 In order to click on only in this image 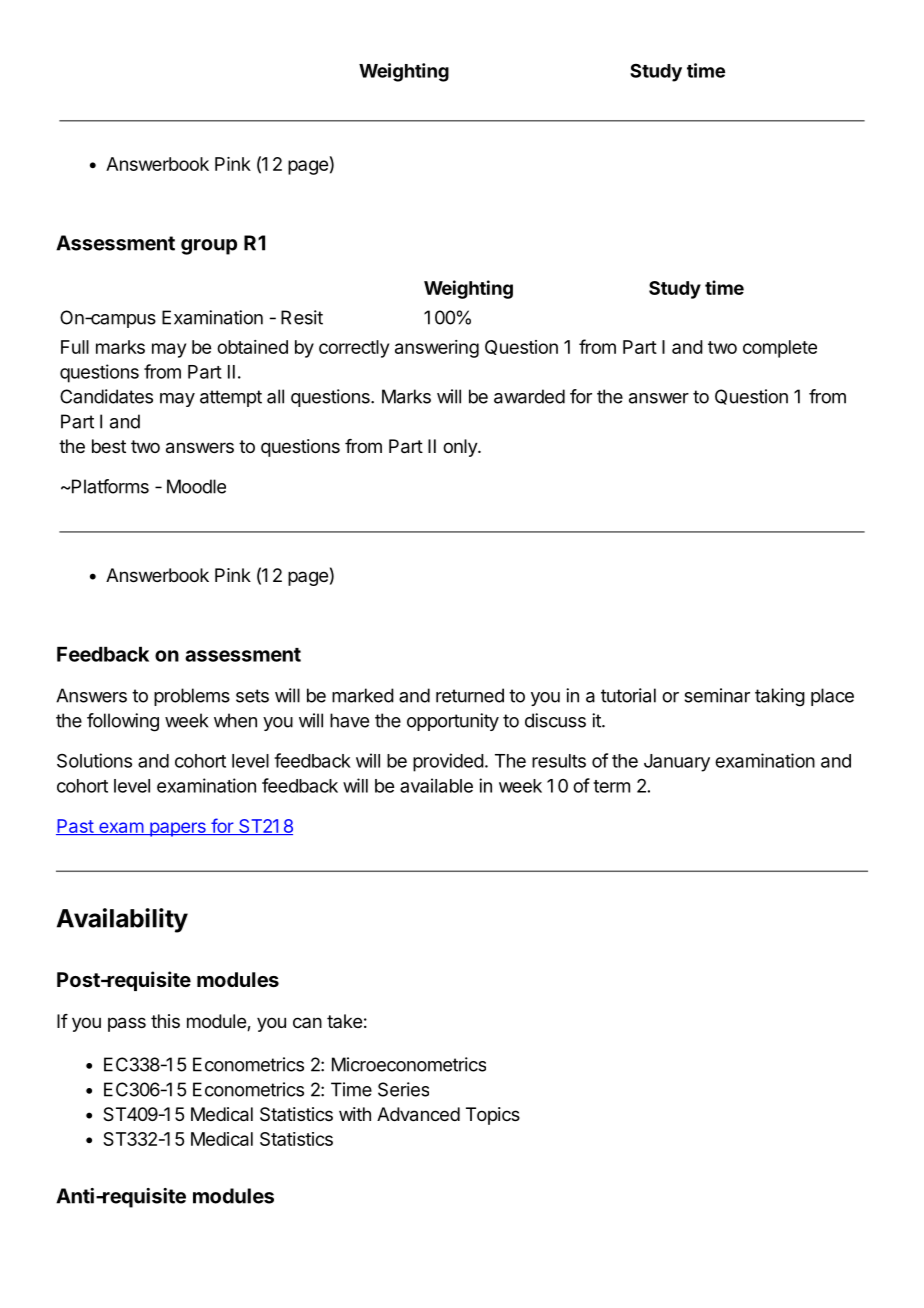, I will do `click(461, 448)`.
